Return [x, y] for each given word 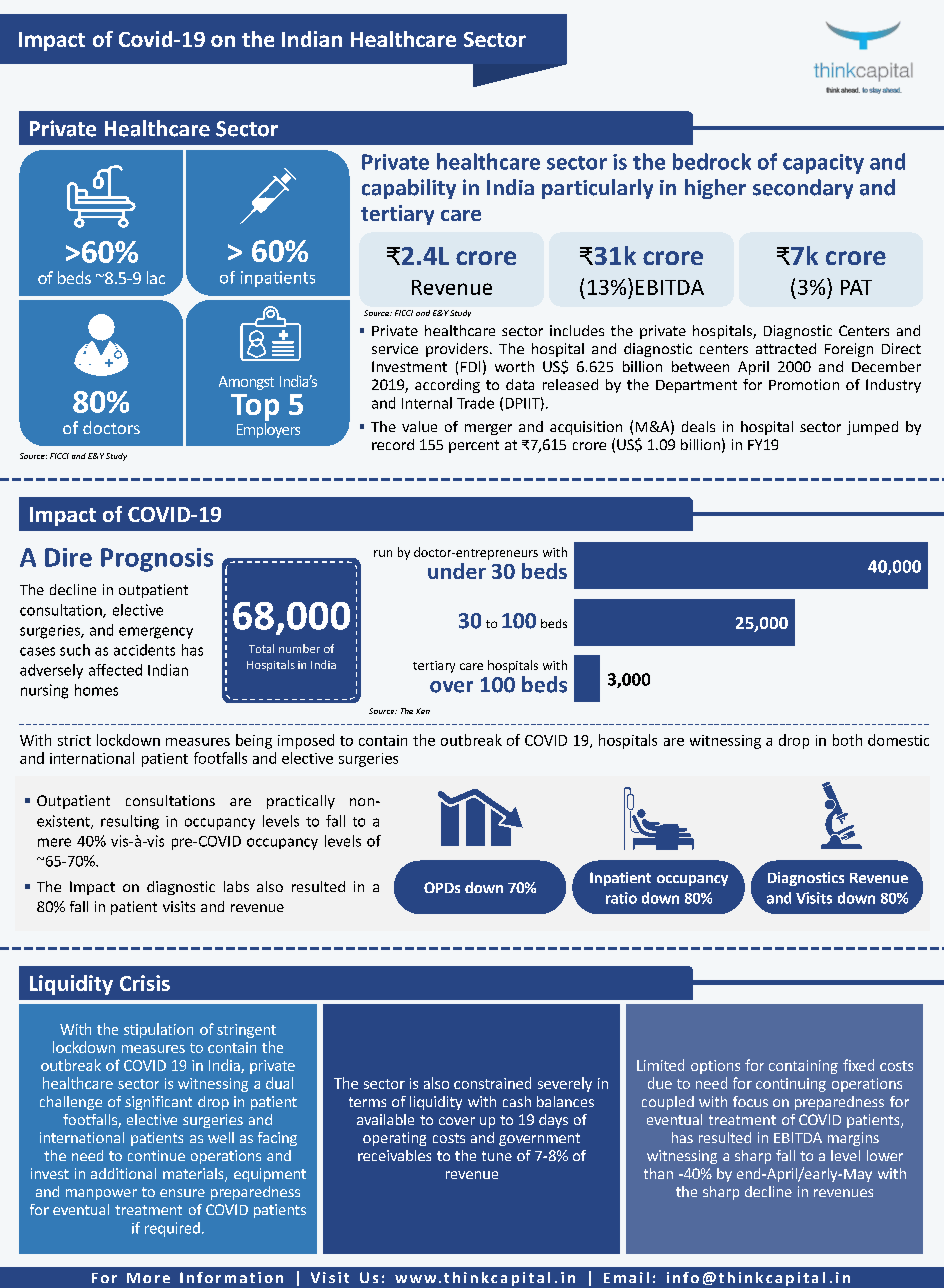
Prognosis [157, 560]
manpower [101, 1194]
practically [301, 802]
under [457, 571]
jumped [872, 428]
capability [409, 189]
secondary [803, 189]
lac [156, 277]
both [847, 740]
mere [54, 842]
